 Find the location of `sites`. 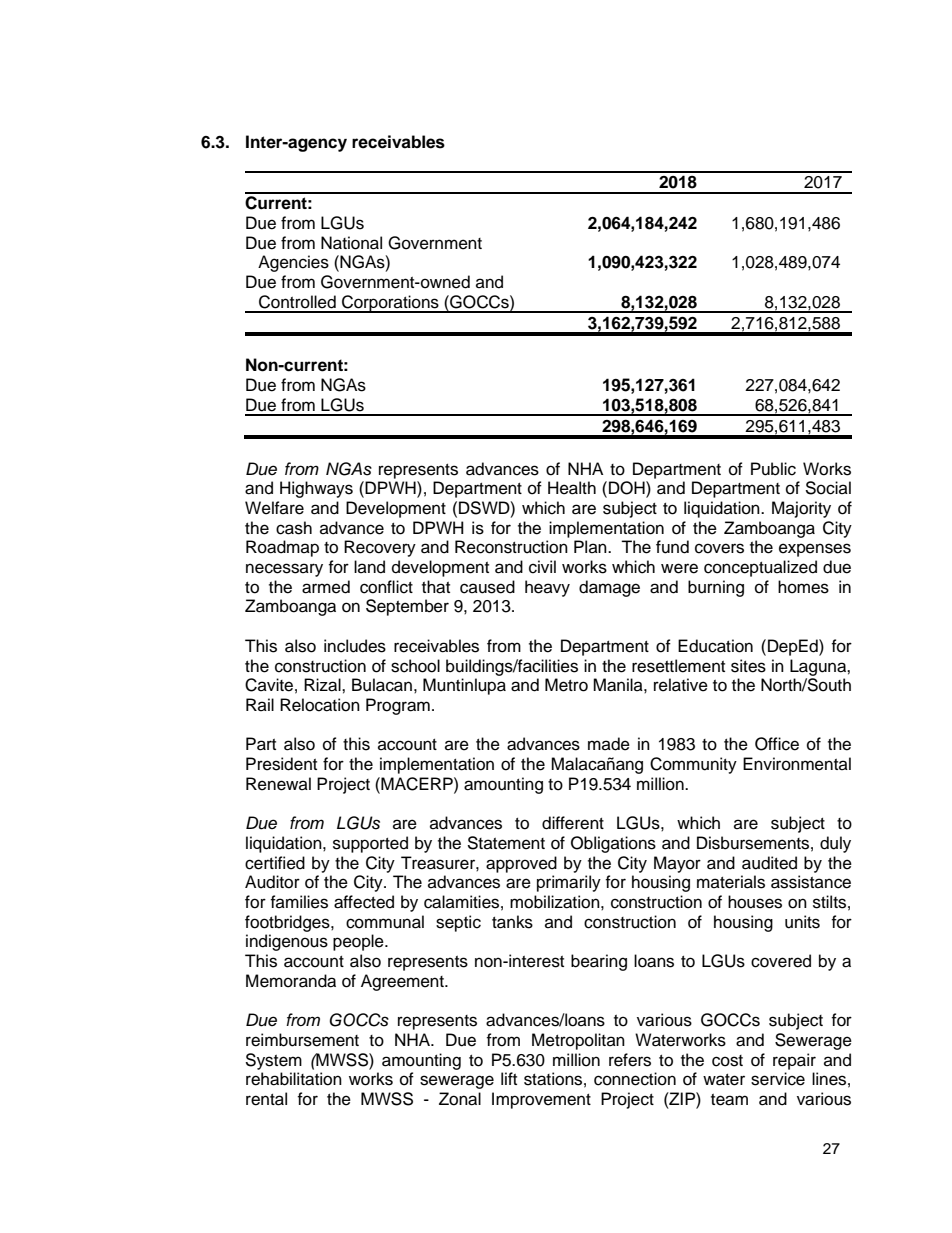

sites is located at coordinates (748, 666).
